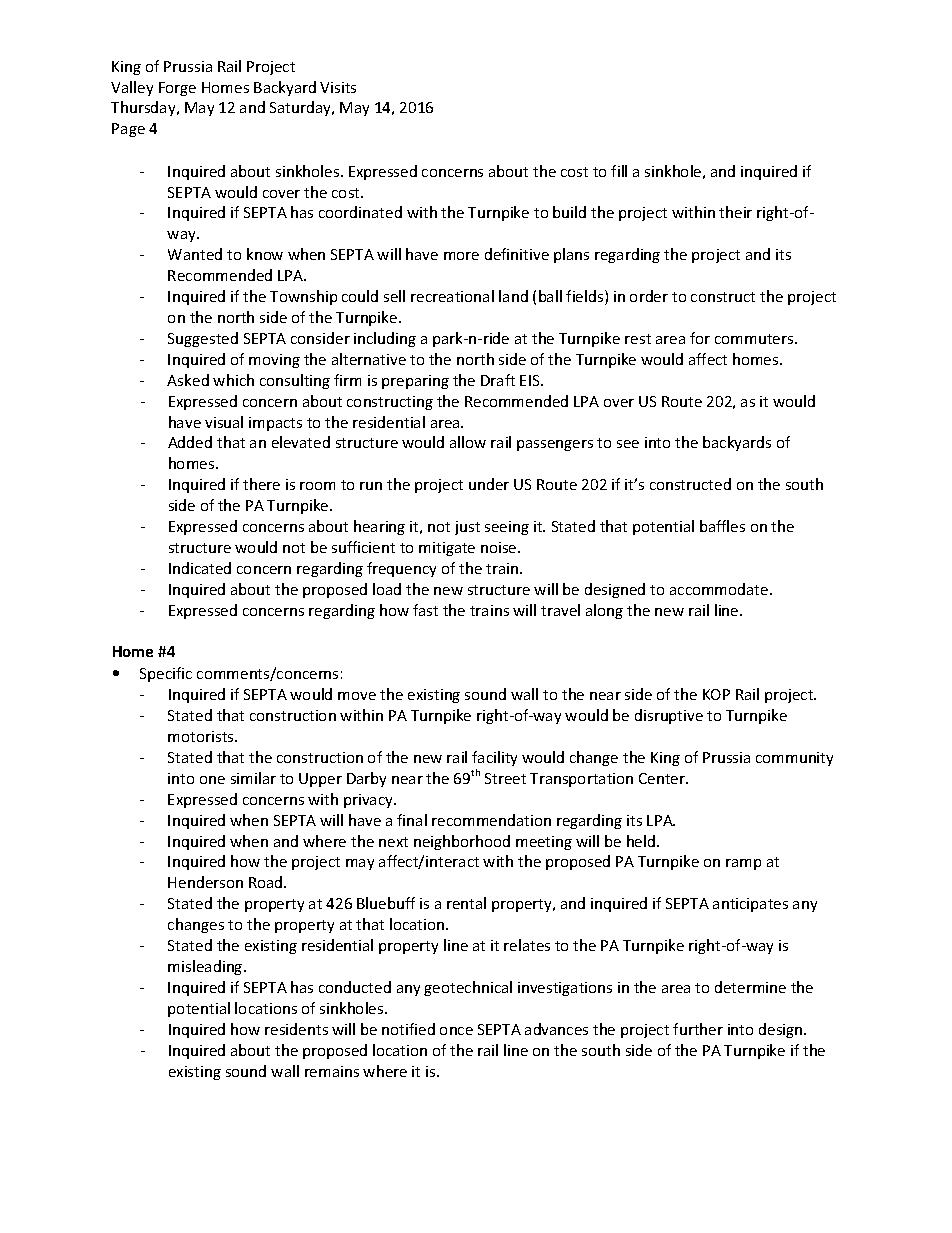  I want to click on Visits, so click(338, 87).
